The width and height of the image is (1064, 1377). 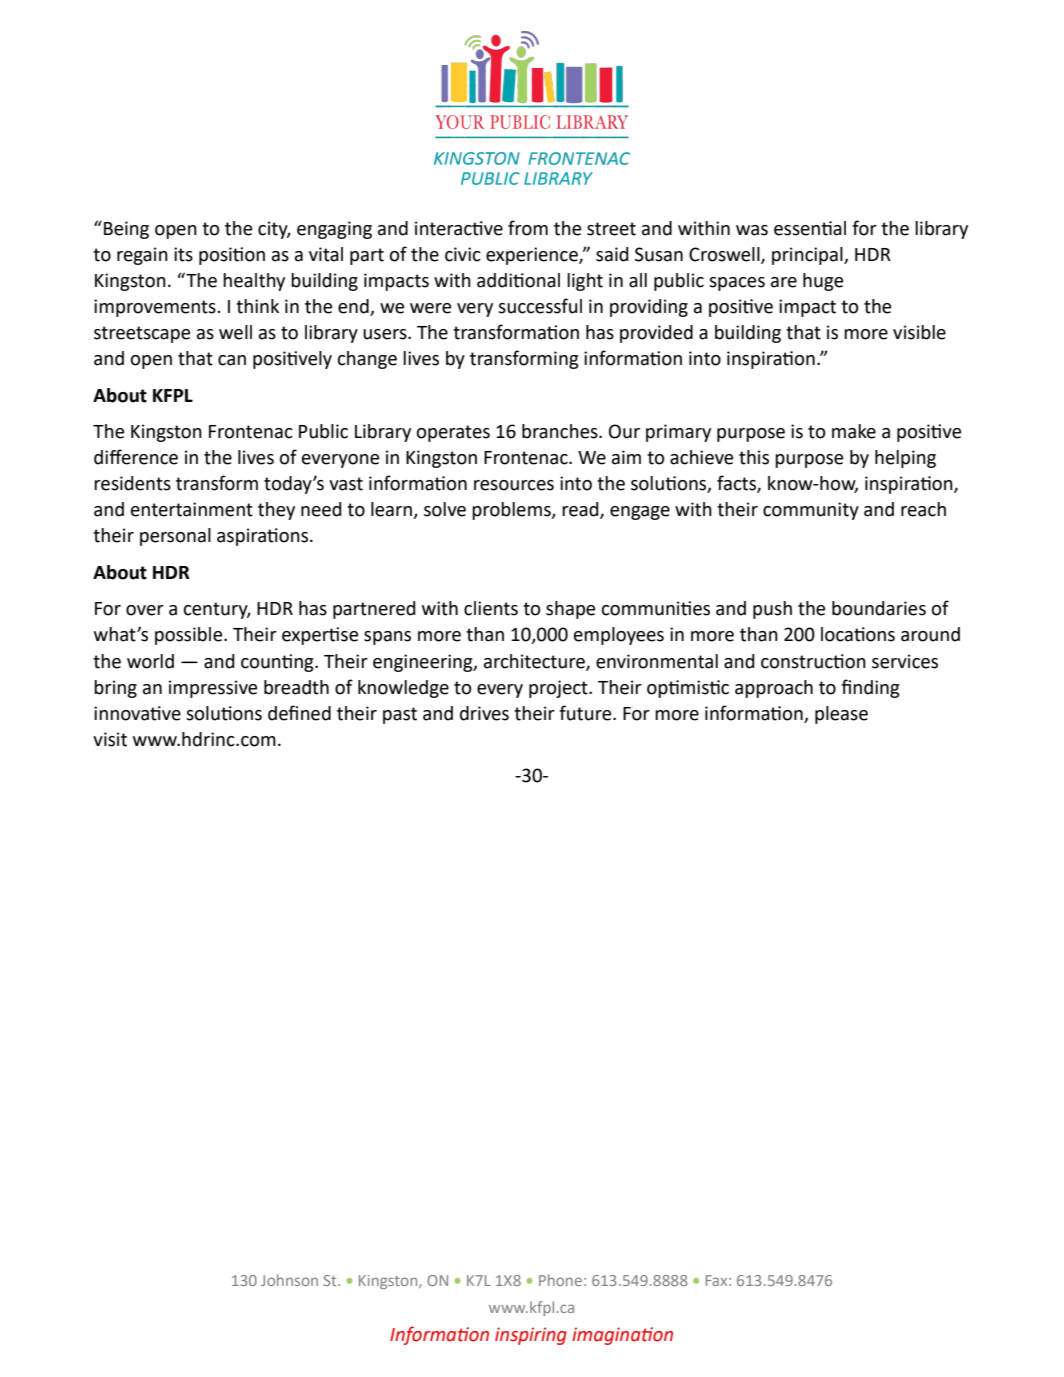 What do you see at coordinates (192, 509) in the image?
I see `entertainment` at bounding box center [192, 509].
